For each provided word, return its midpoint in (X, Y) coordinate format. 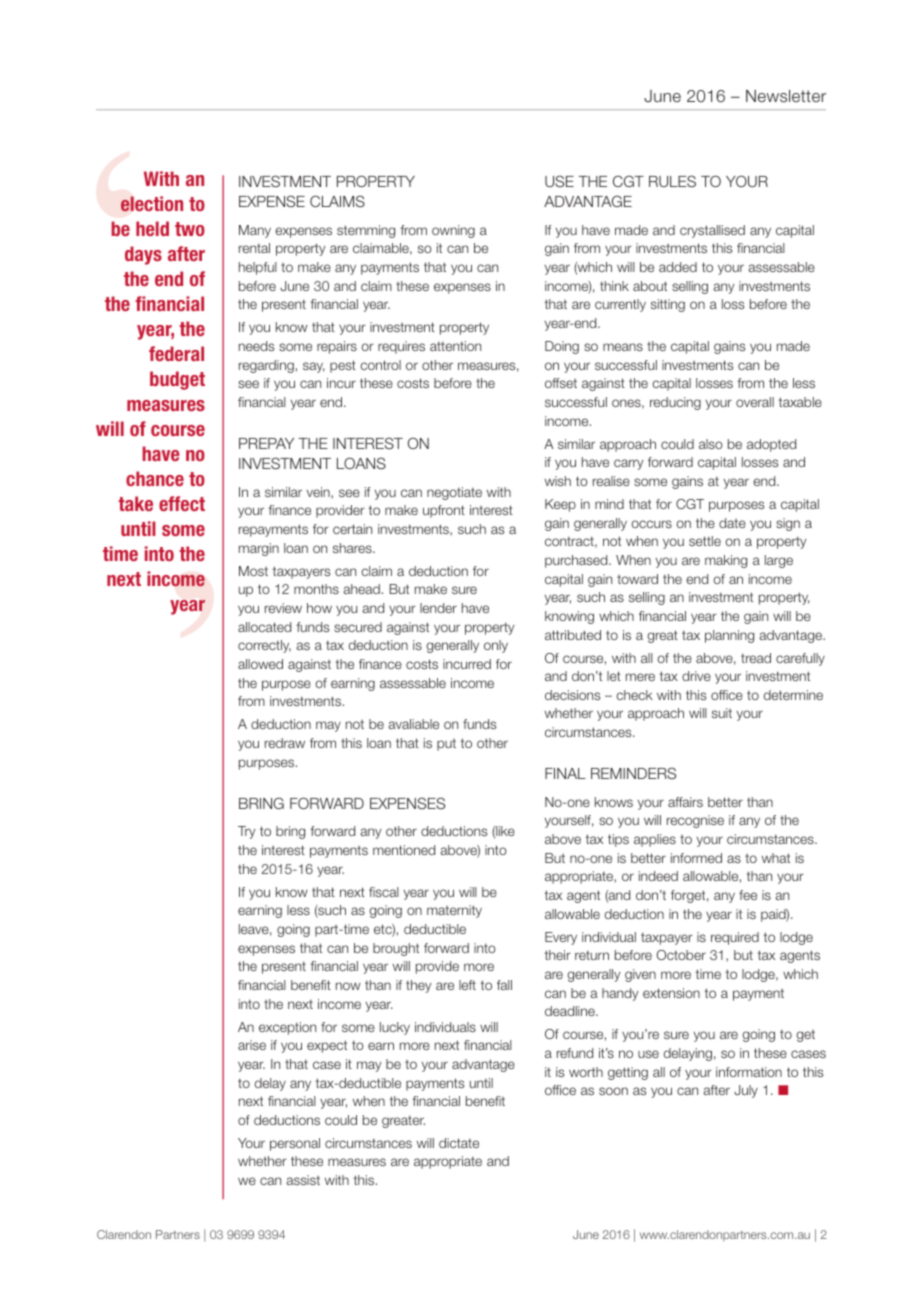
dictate (459, 1143)
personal (295, 1144)
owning (453, 231)
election (152, 204)
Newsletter (786, 96)
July (746, 1091)
